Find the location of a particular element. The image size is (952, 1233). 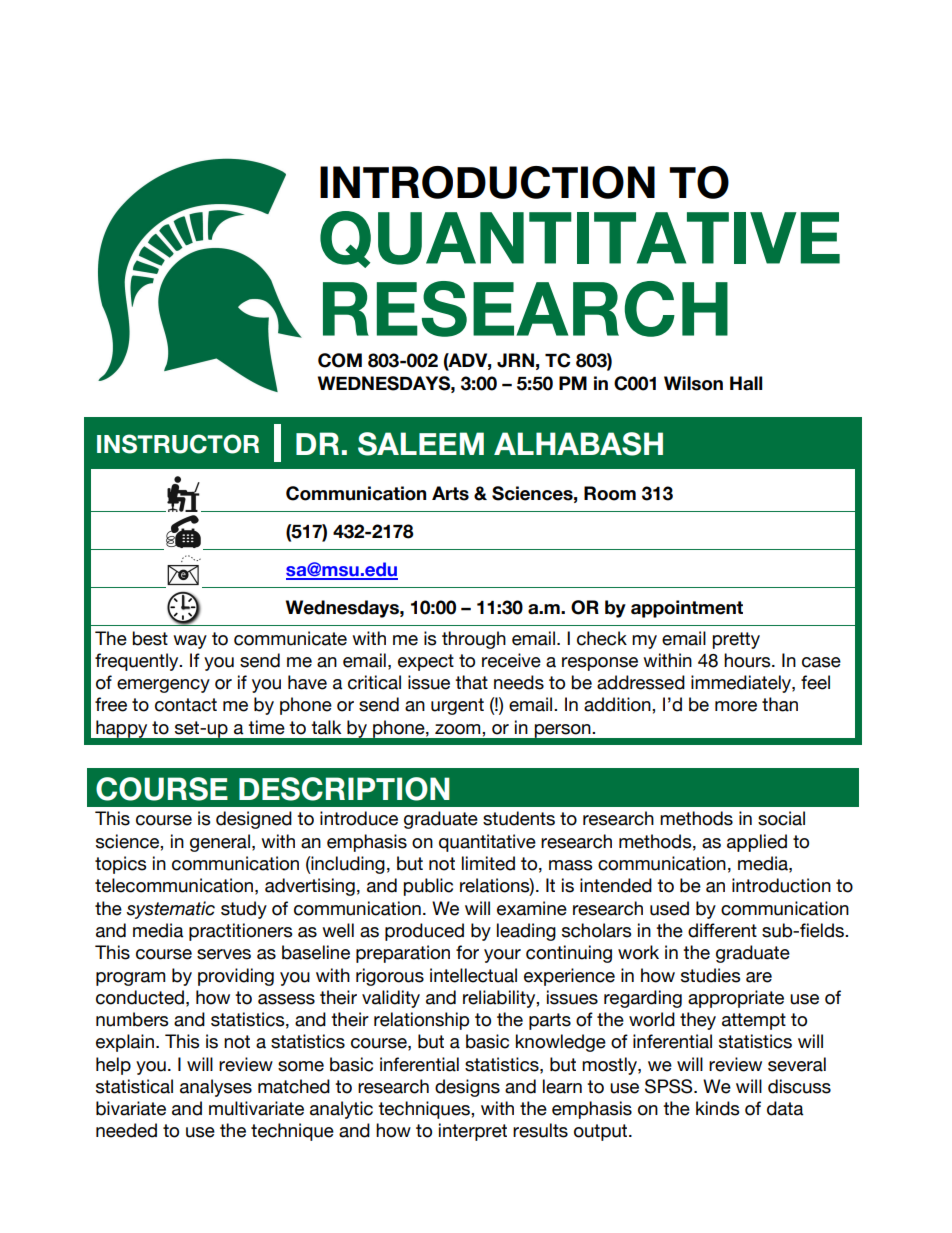

pretty is located at coordinates (736, 640).
